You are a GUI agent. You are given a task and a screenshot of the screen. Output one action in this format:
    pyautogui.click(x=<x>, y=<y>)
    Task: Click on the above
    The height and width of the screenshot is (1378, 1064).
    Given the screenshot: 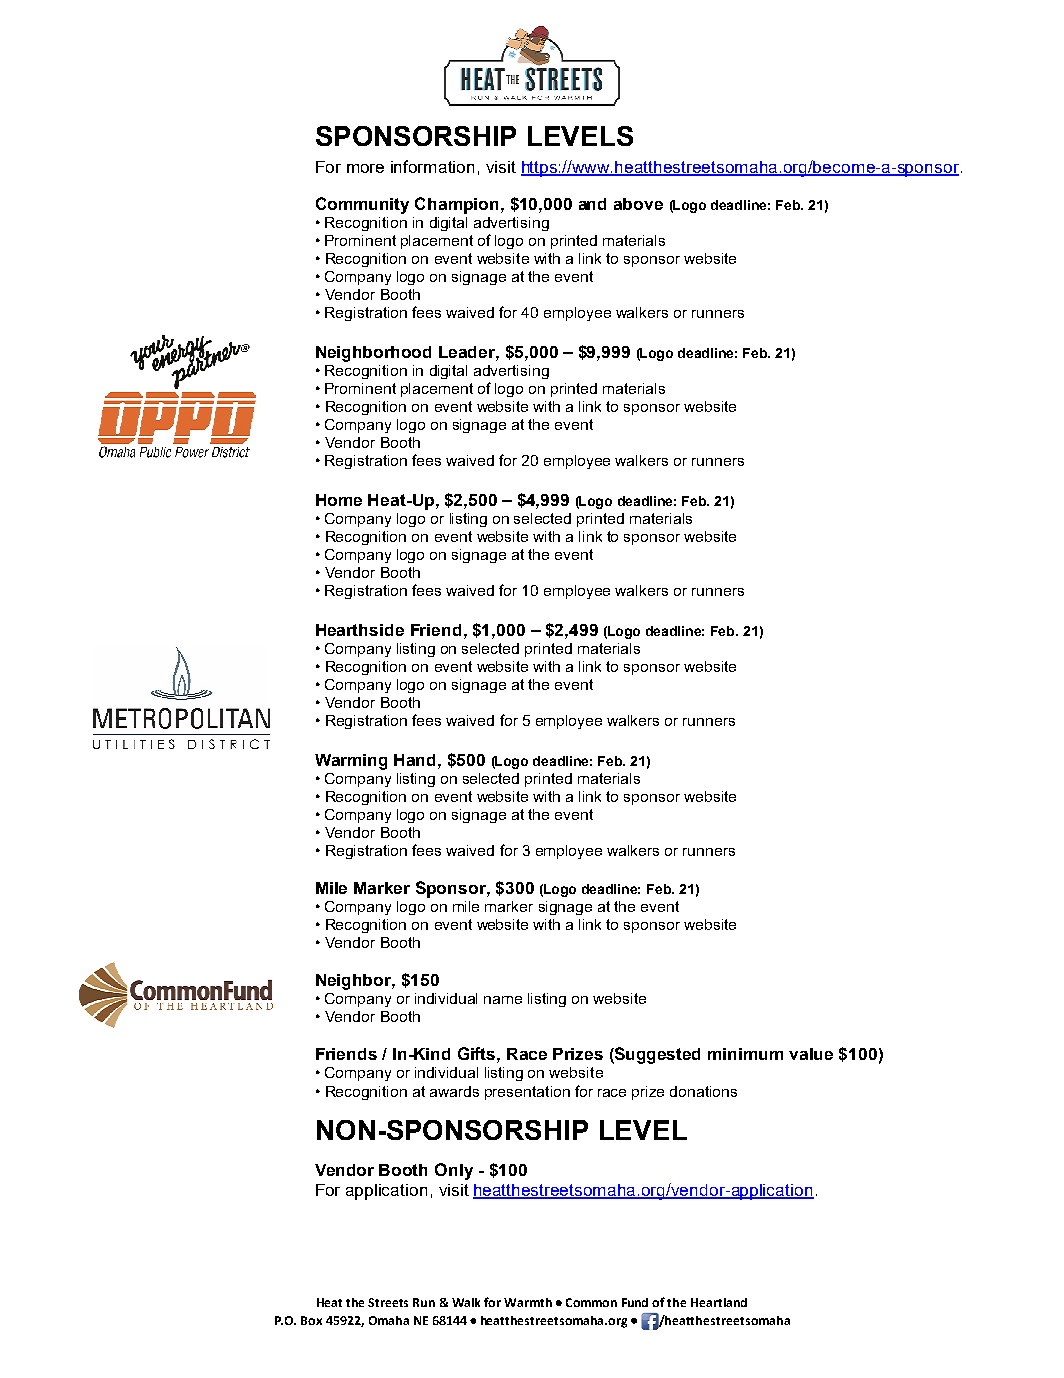 What is the action you would take?
    pyautogui.click(x=638, y=204)
